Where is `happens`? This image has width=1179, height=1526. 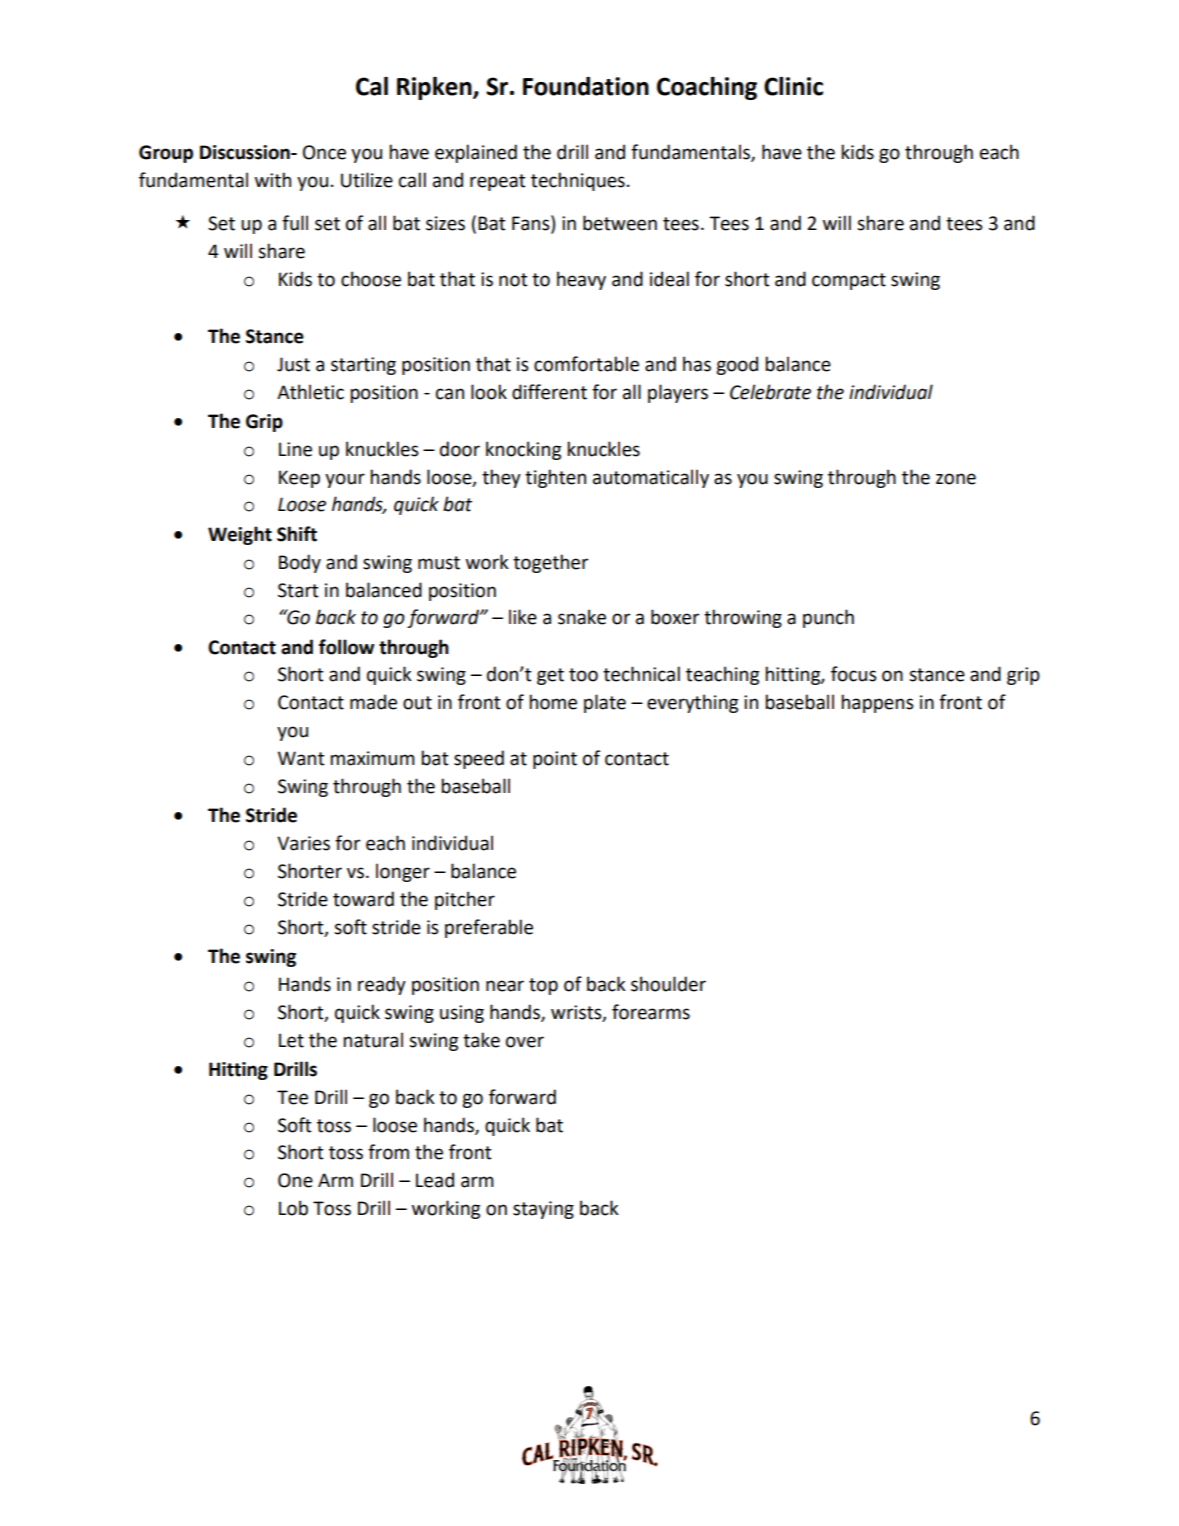
happens is located at coordinates (878, 703).
